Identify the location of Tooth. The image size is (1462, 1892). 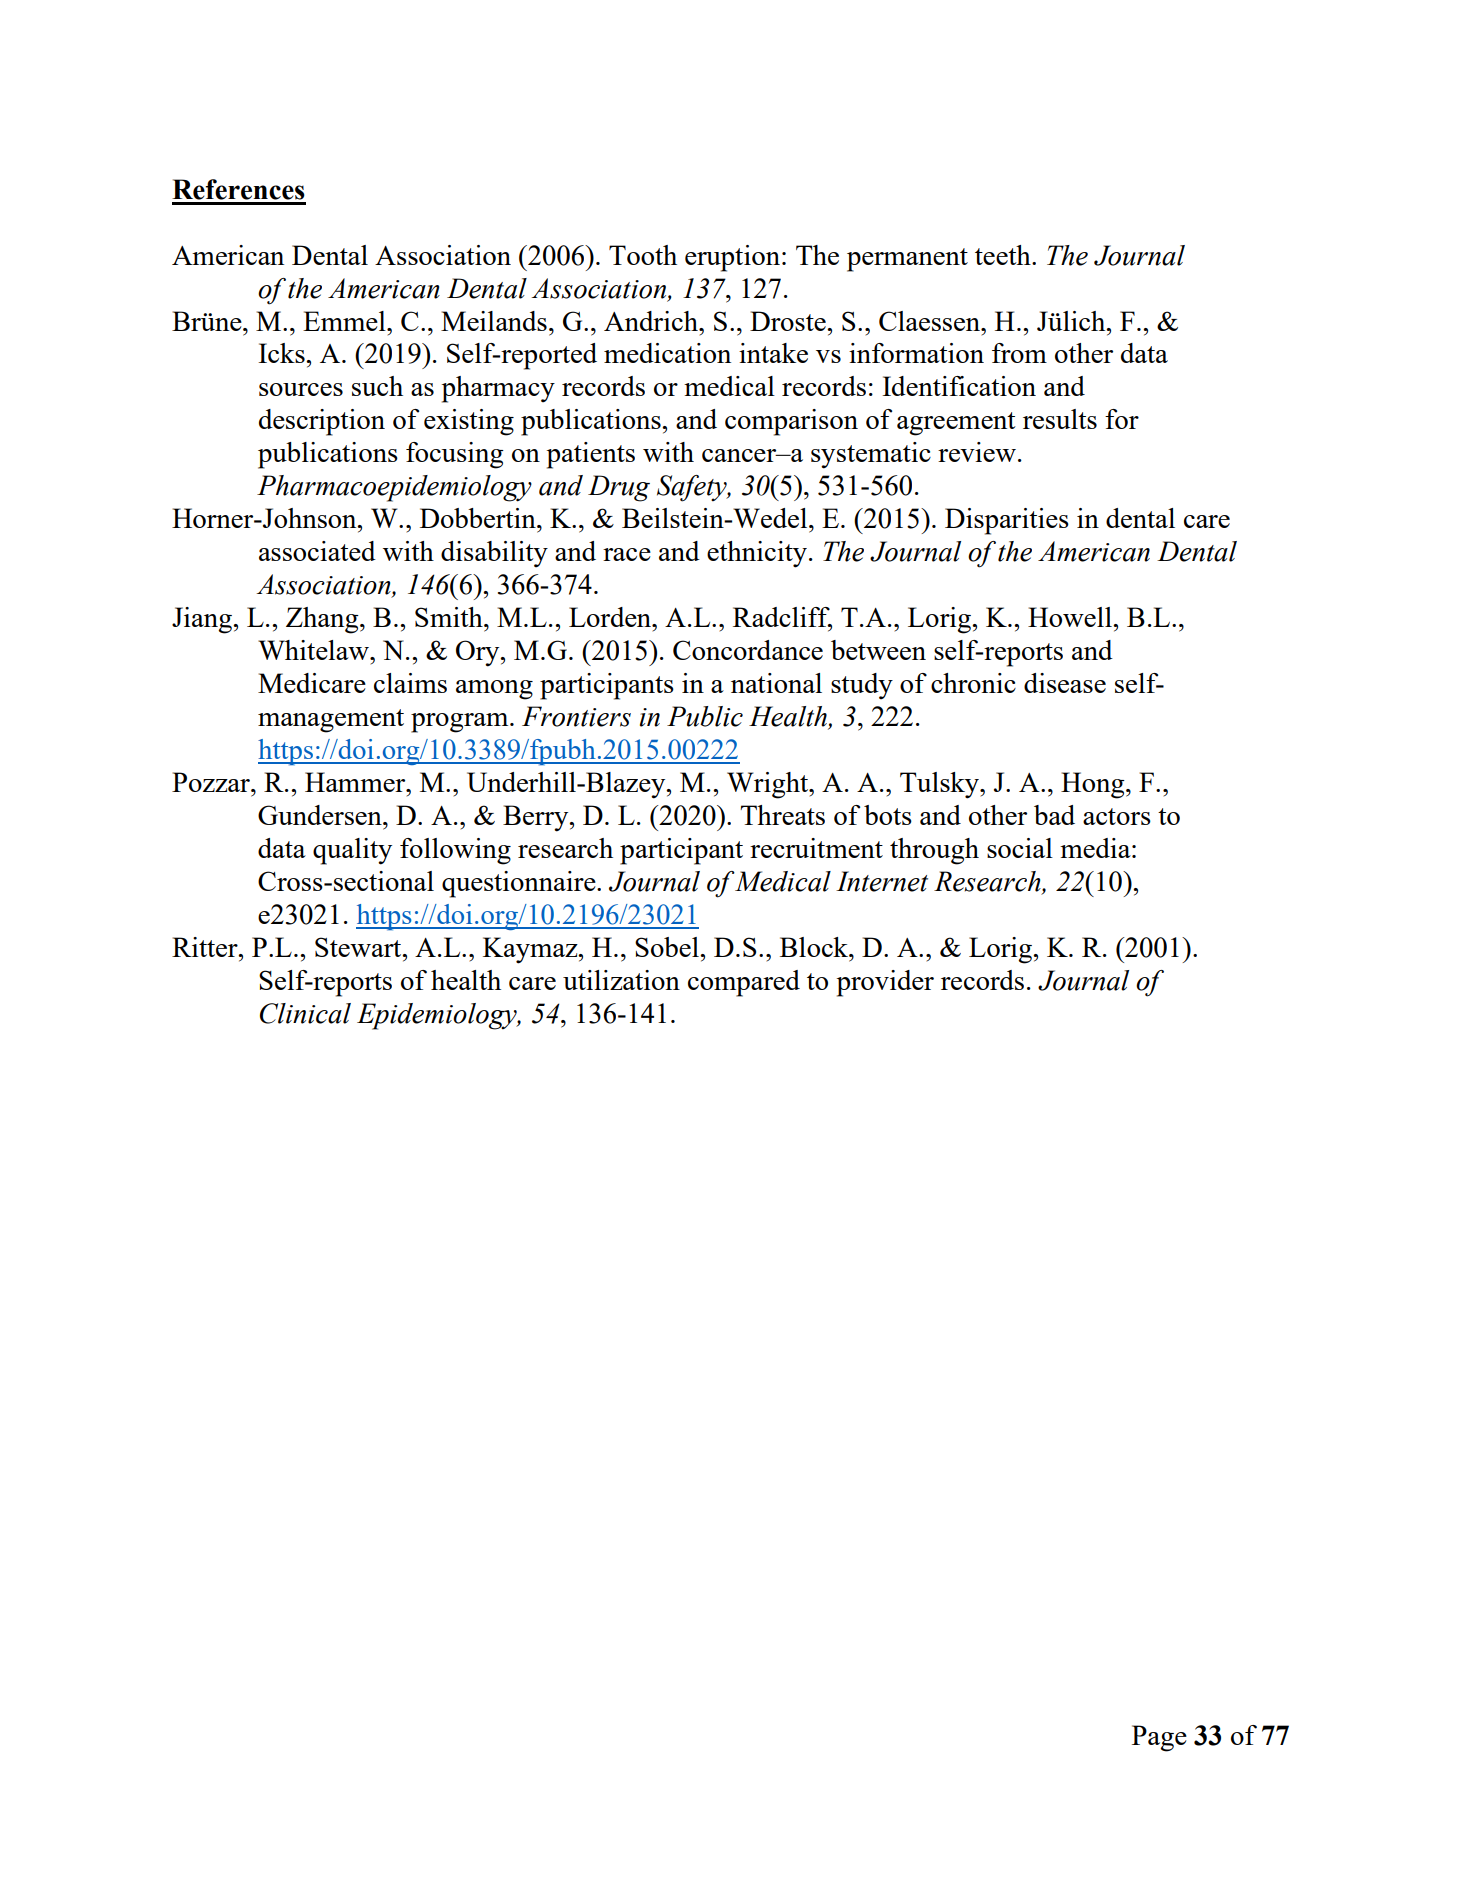
(643, 255).
